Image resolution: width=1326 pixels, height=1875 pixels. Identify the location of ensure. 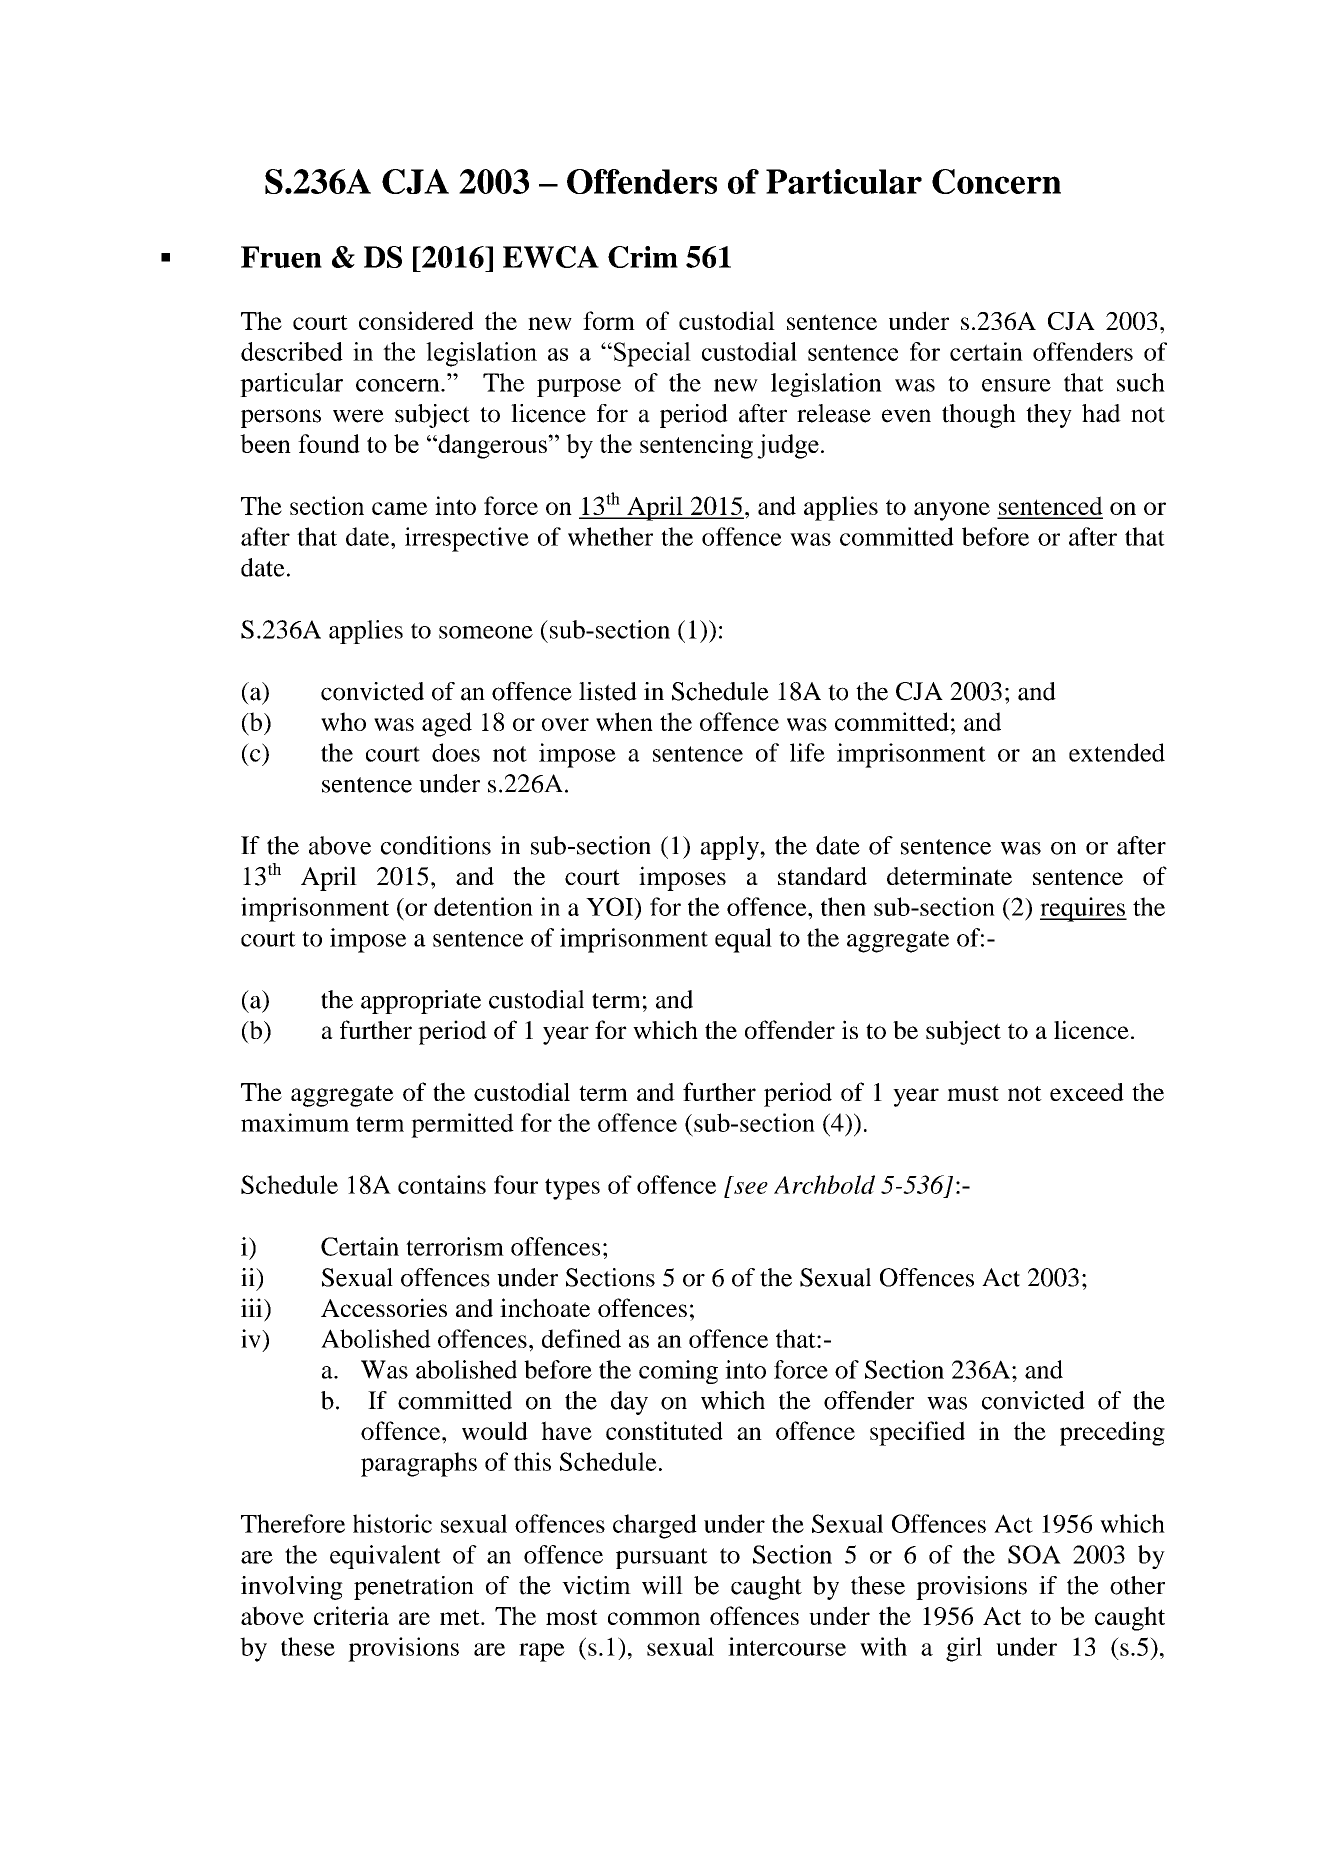
(1016, 385).
